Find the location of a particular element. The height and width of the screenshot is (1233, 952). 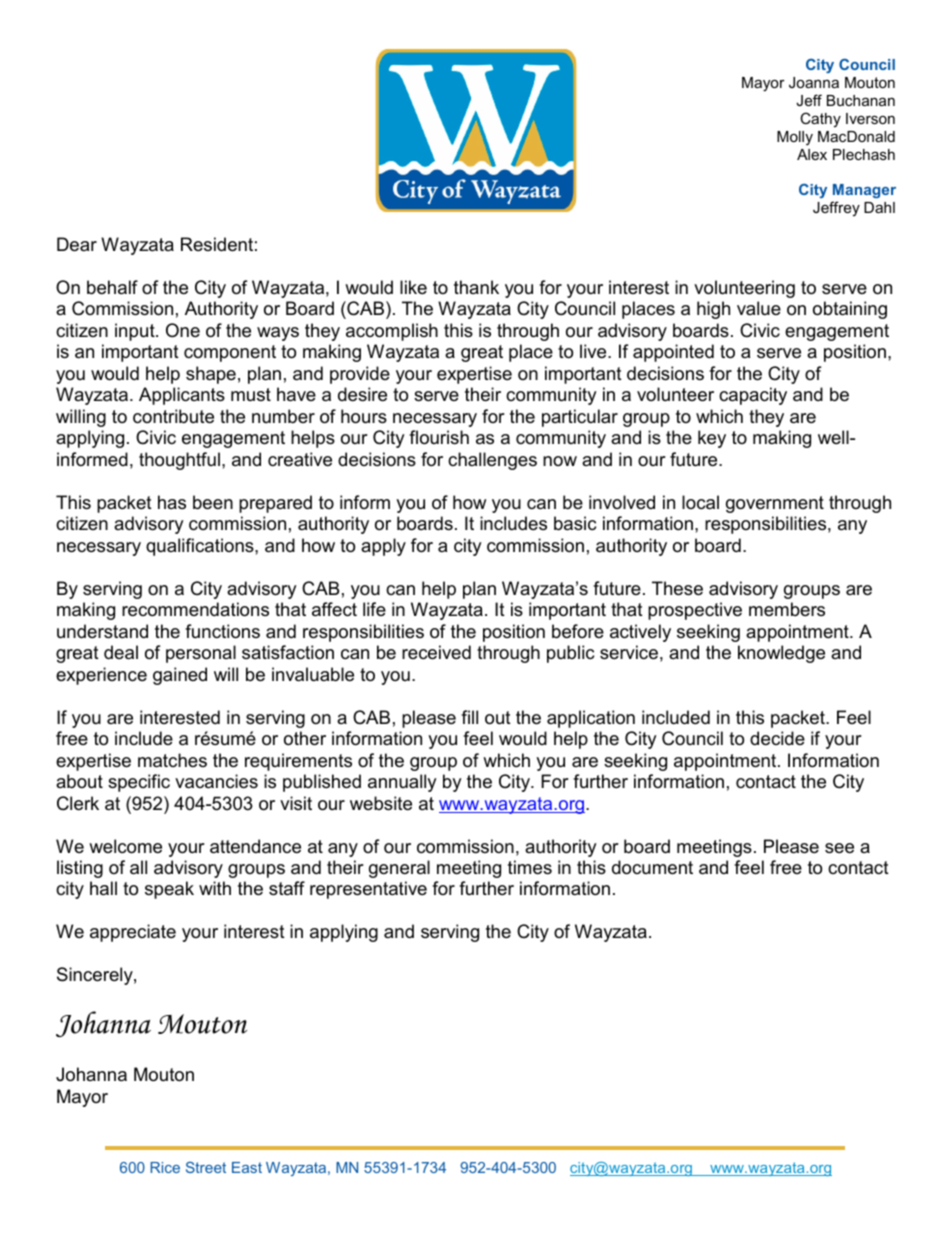

Rice is located at coordinates (165, 1167).
